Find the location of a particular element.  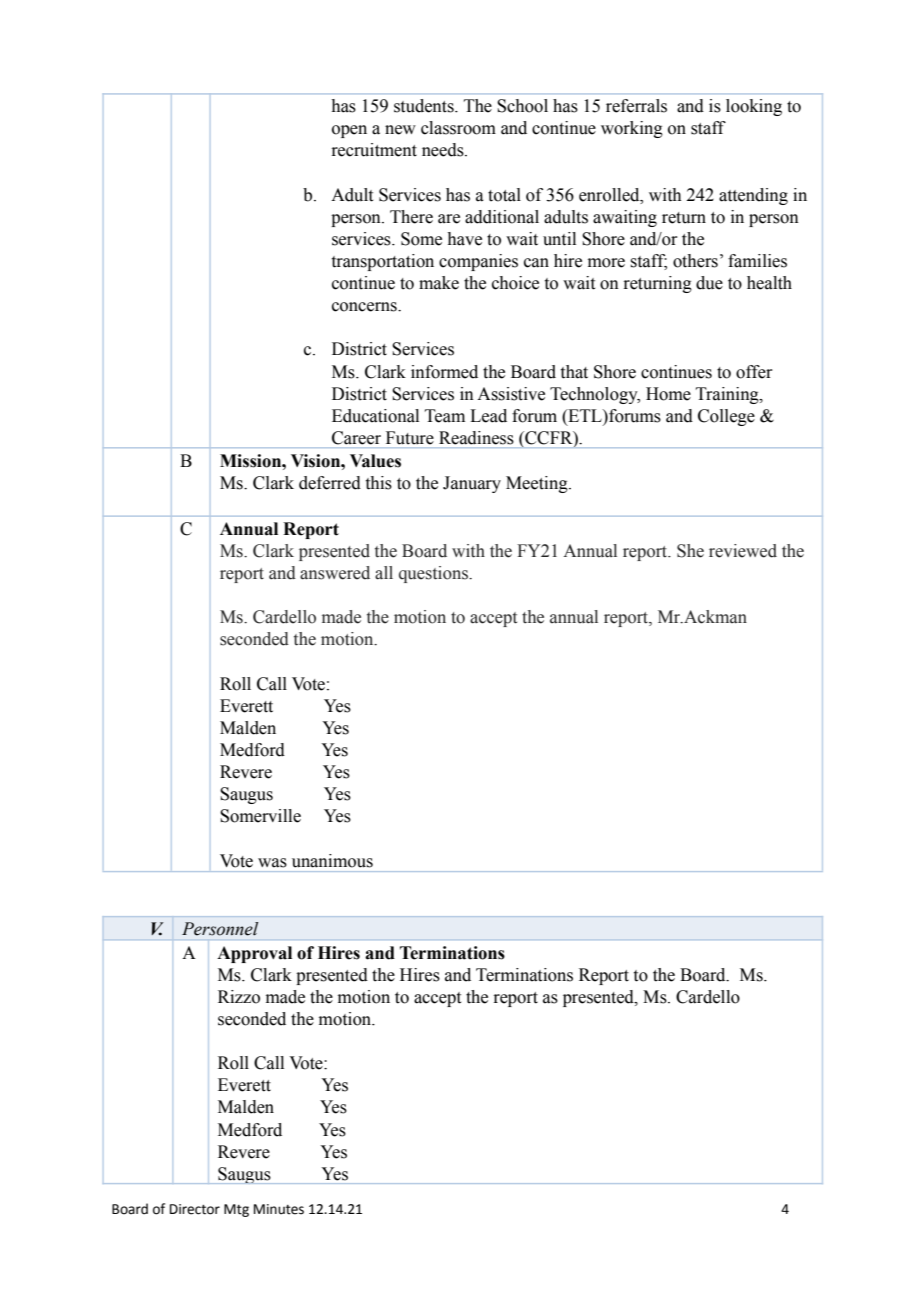

She is located at coordinates (690, 551).
